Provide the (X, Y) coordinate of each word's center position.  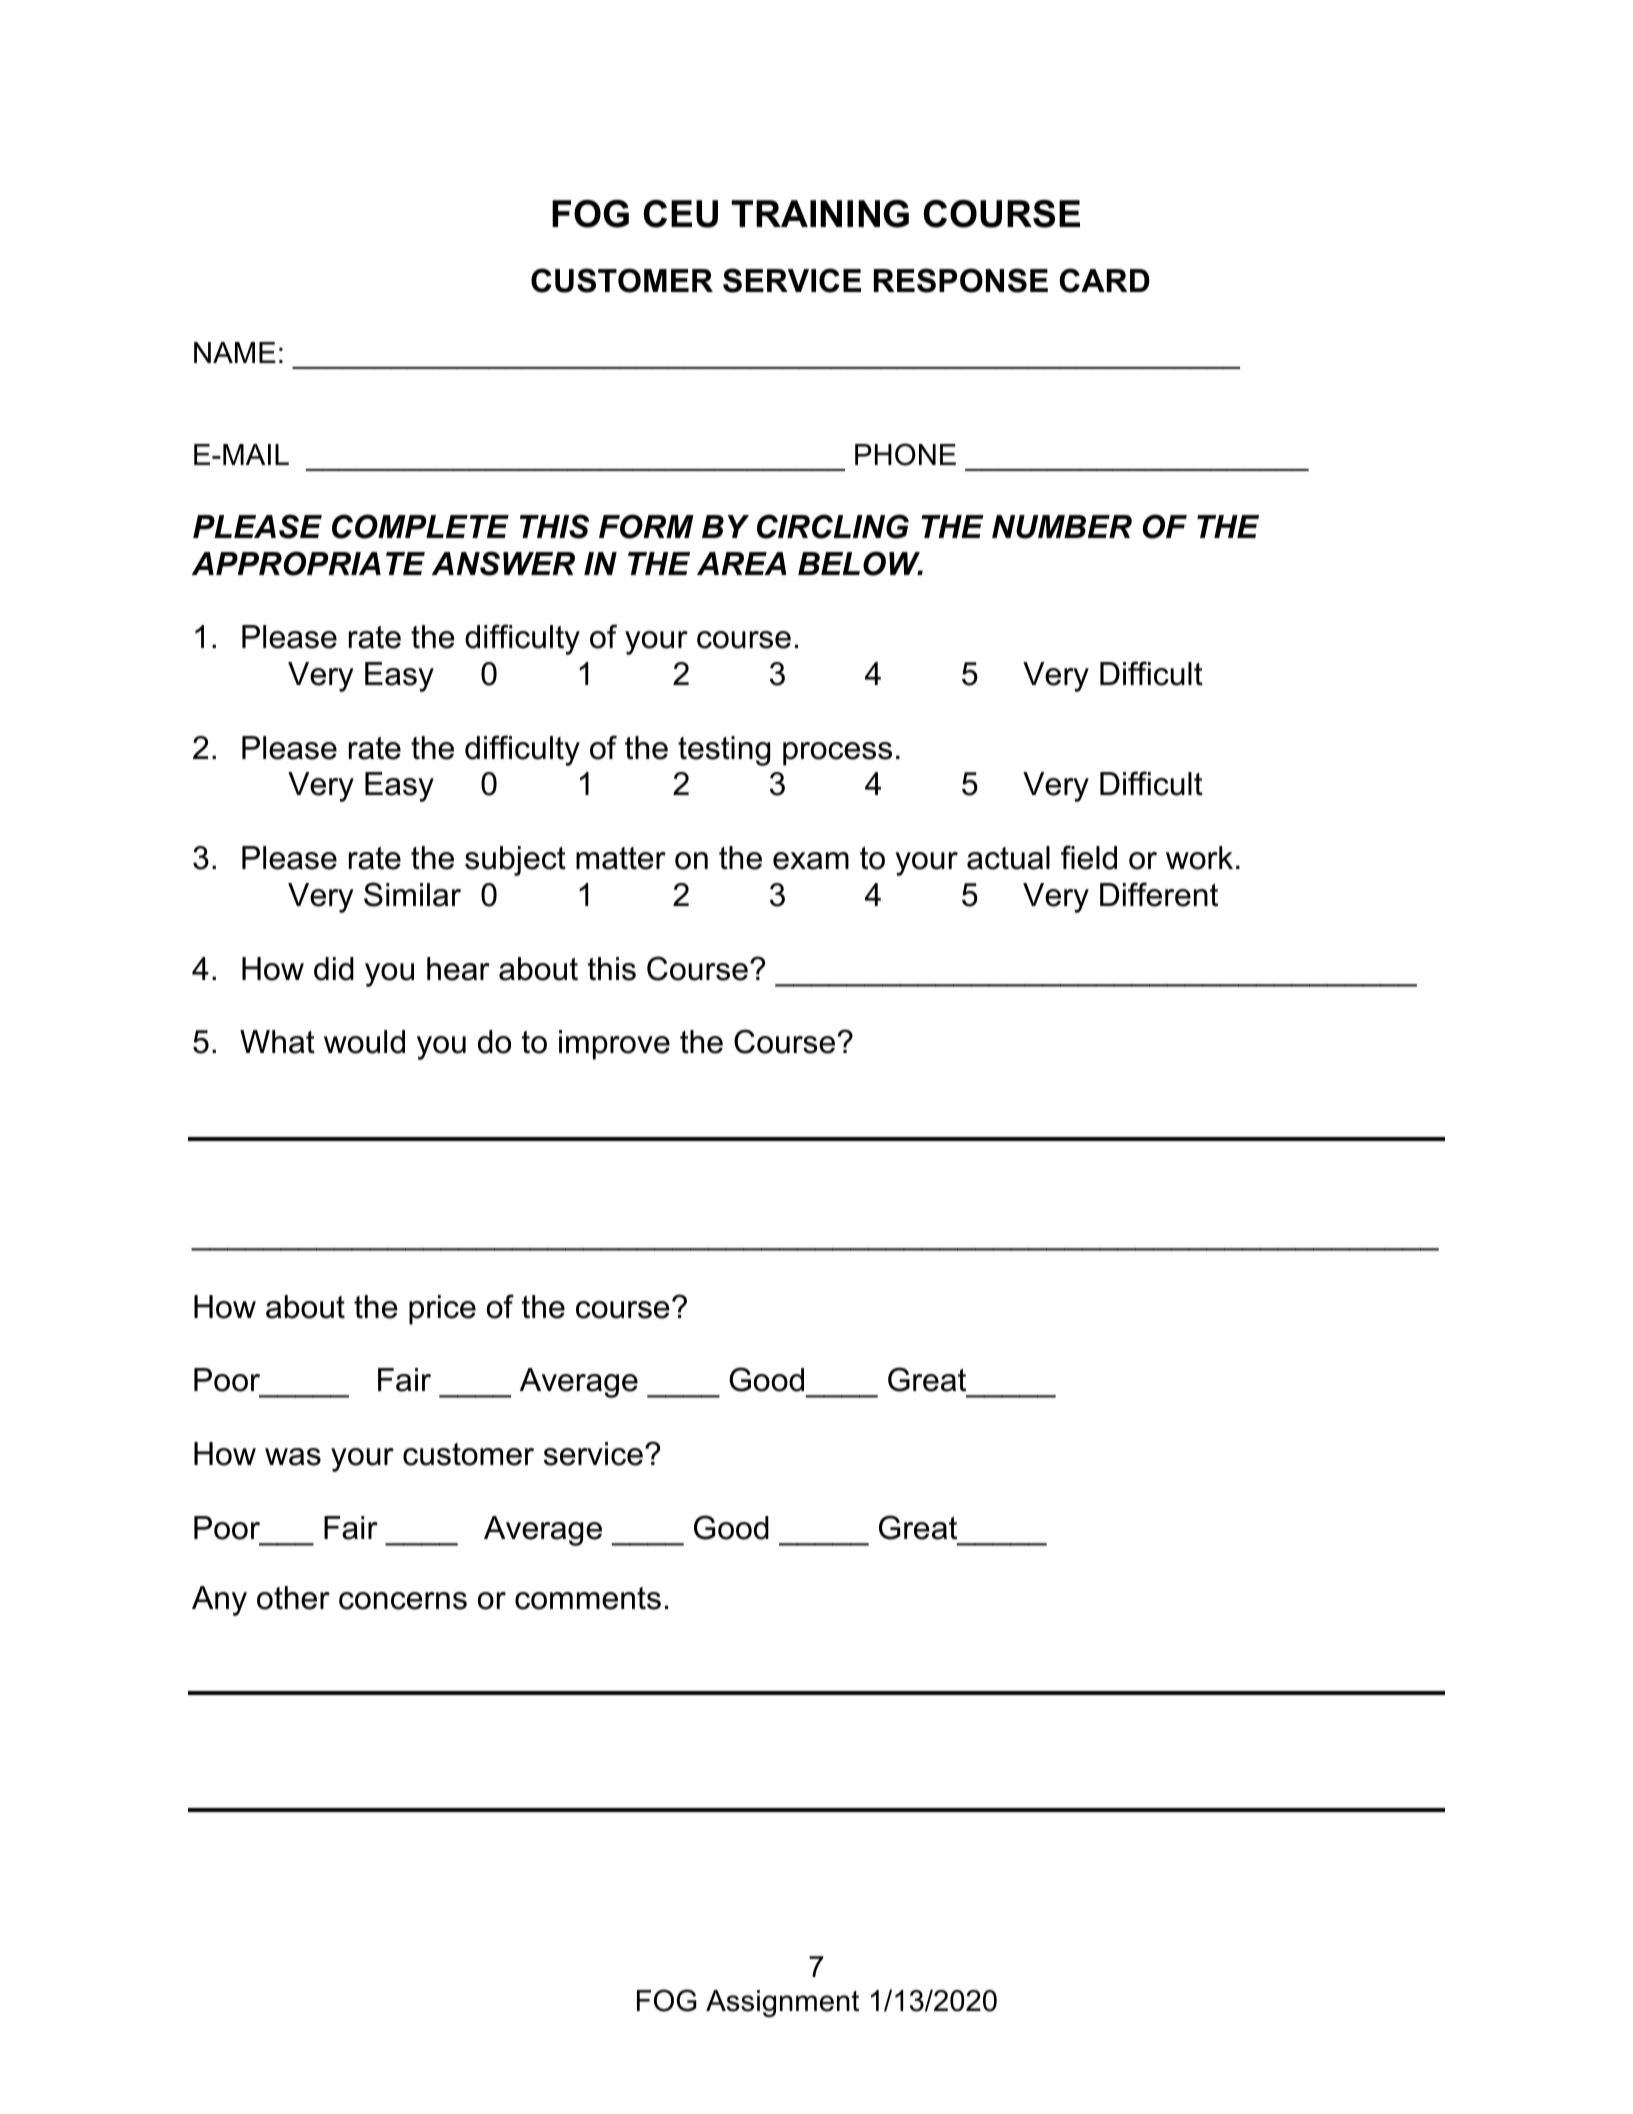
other (293, 1598)
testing (724, 751)
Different (1159, 894)
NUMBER (1062, 527)
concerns (403, 1601)
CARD (1104, 280)
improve (614, 1045)
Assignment (782, 2003)
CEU (680, 214)
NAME (235, 352)
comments (588, 1598)
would (364, 1042)
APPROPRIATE (308, 563)
